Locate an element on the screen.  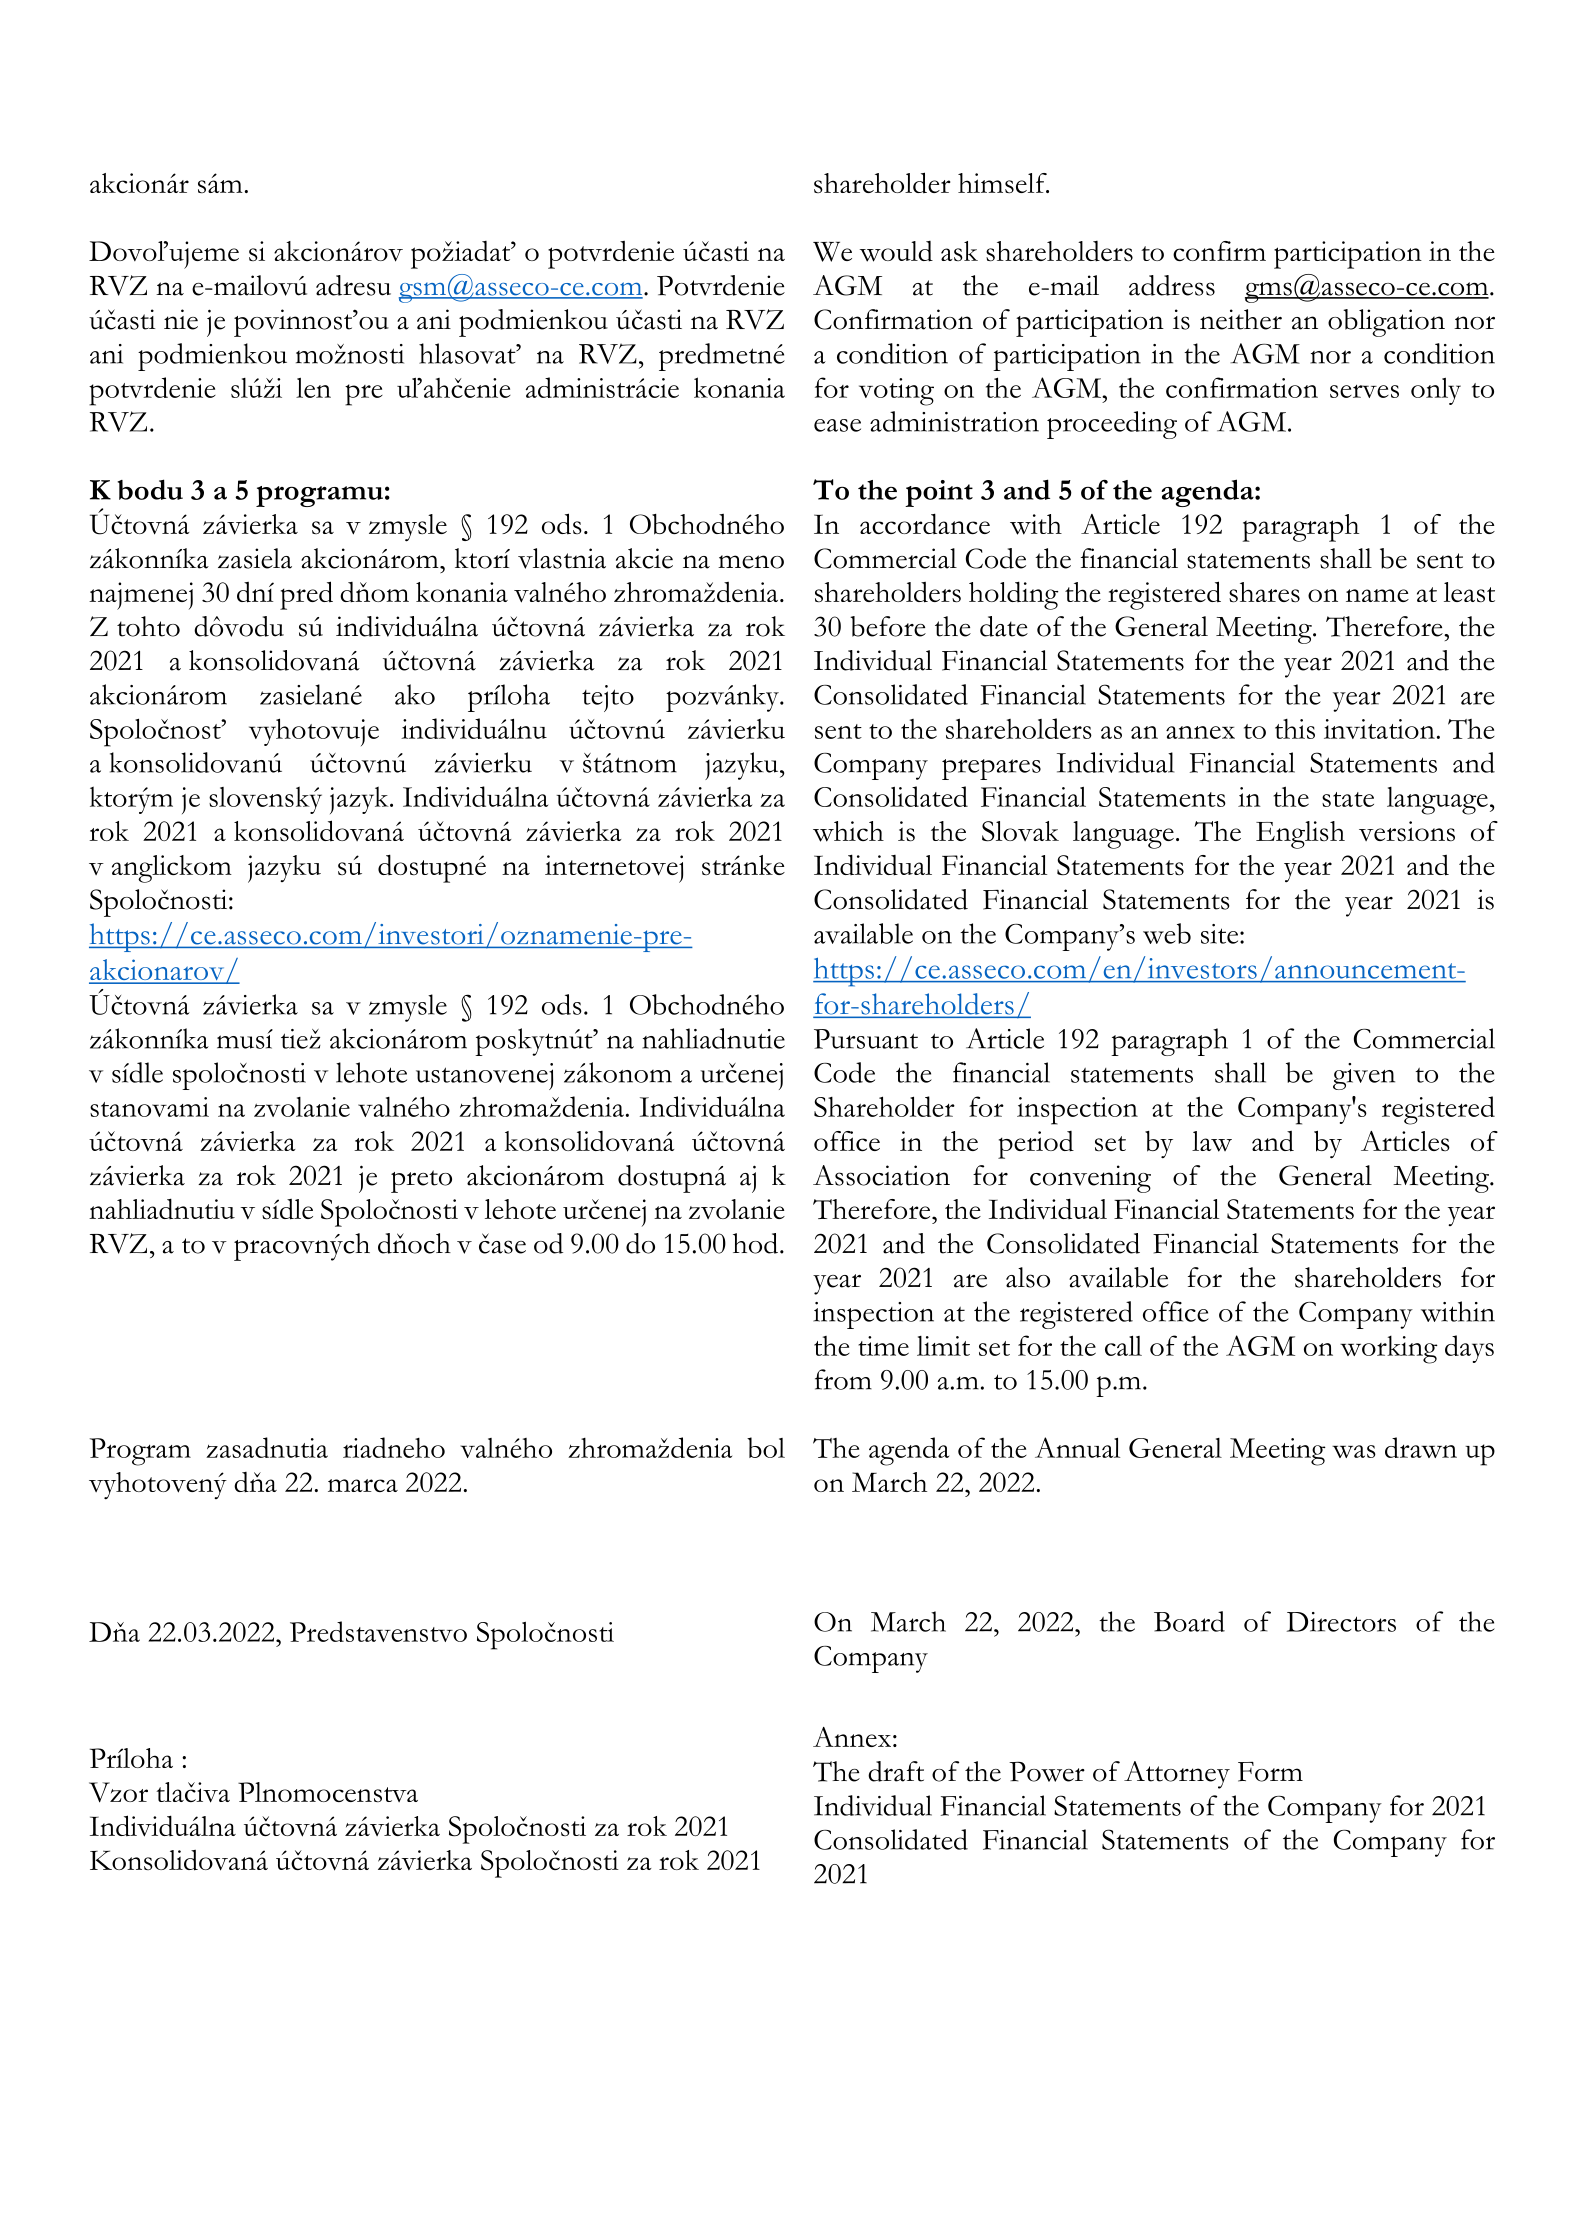
draft is located at coordinates (896, 1771).
